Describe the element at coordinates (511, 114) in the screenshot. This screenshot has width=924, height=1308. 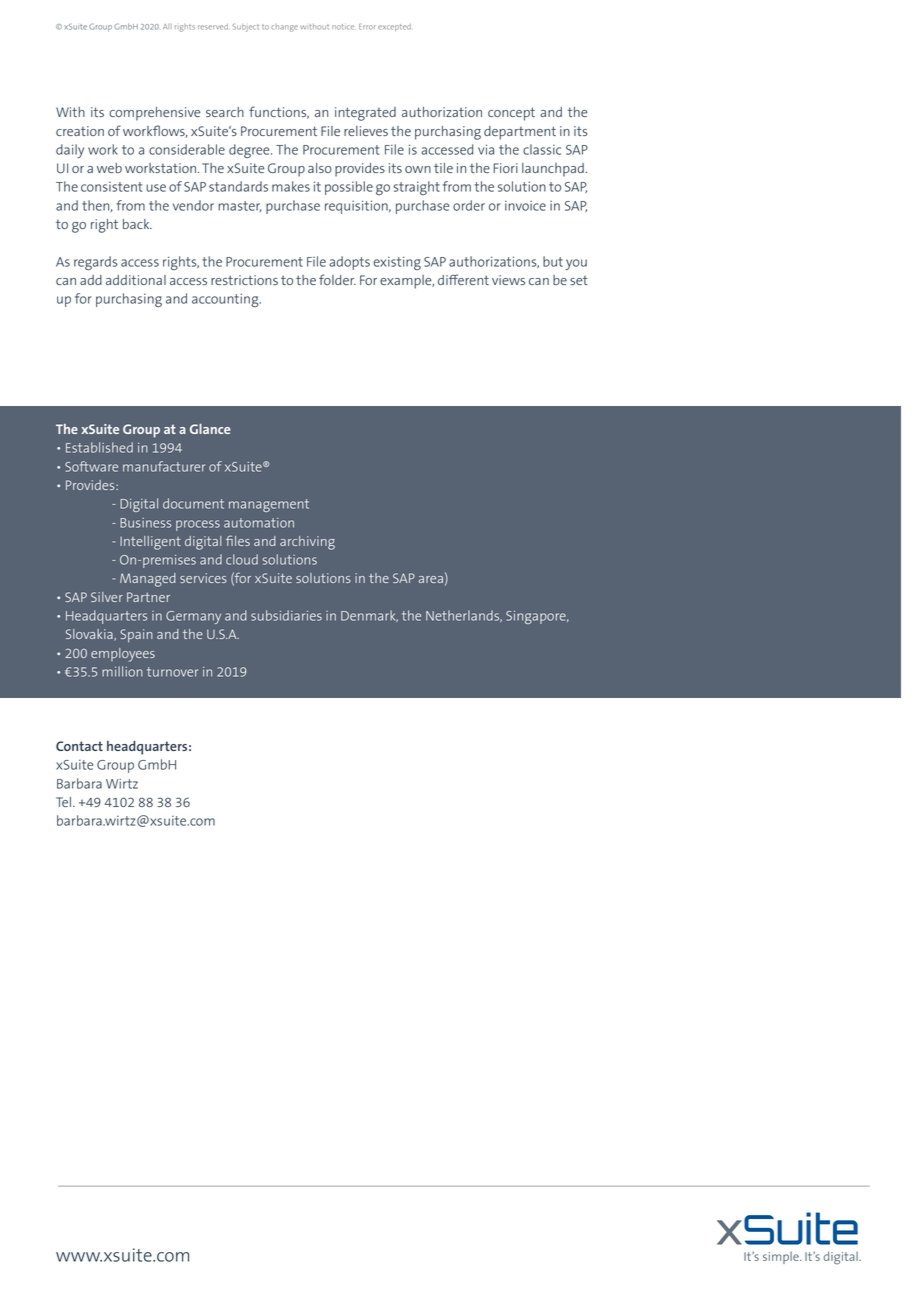
I see `concept` at that location.
